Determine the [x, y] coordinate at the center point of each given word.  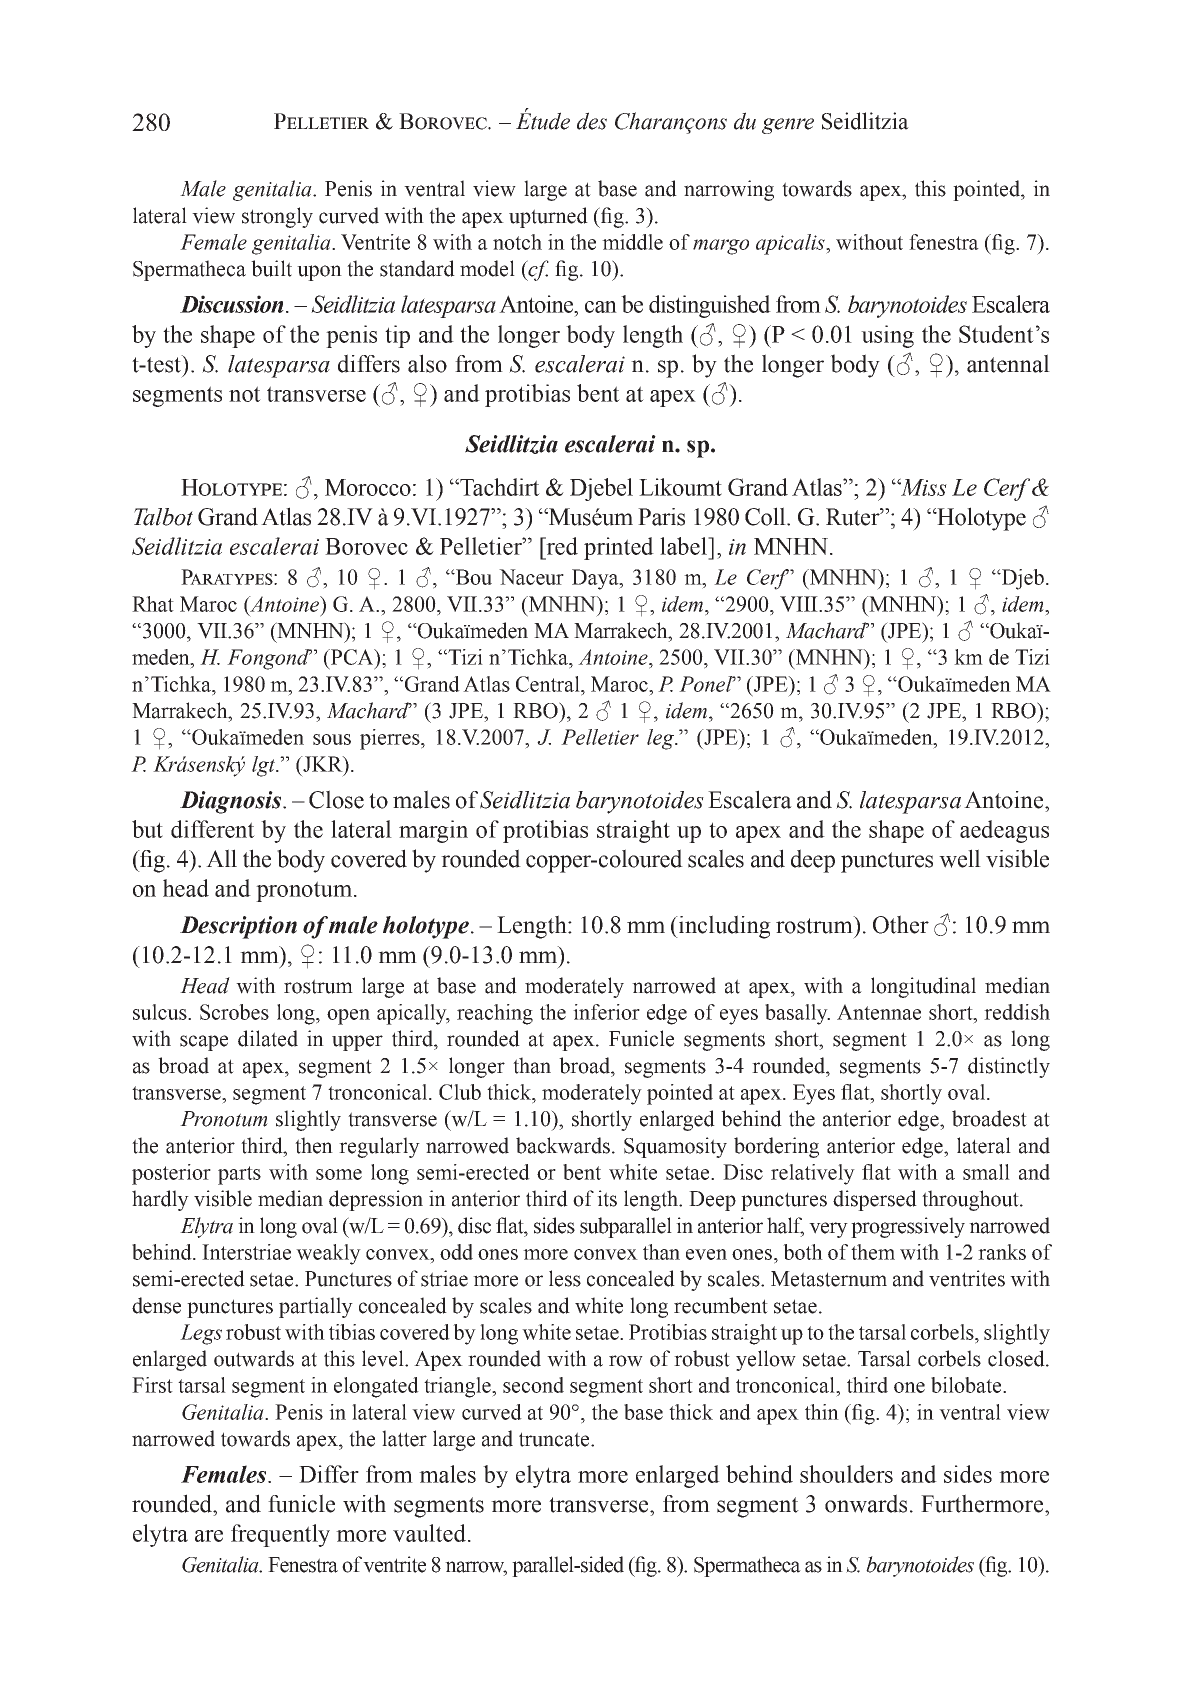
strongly [277, 217]
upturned [548, 217]
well [960, 858]
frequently [280, 1535]
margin [433, 831]
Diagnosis [232, 802]
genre [788, 126]
